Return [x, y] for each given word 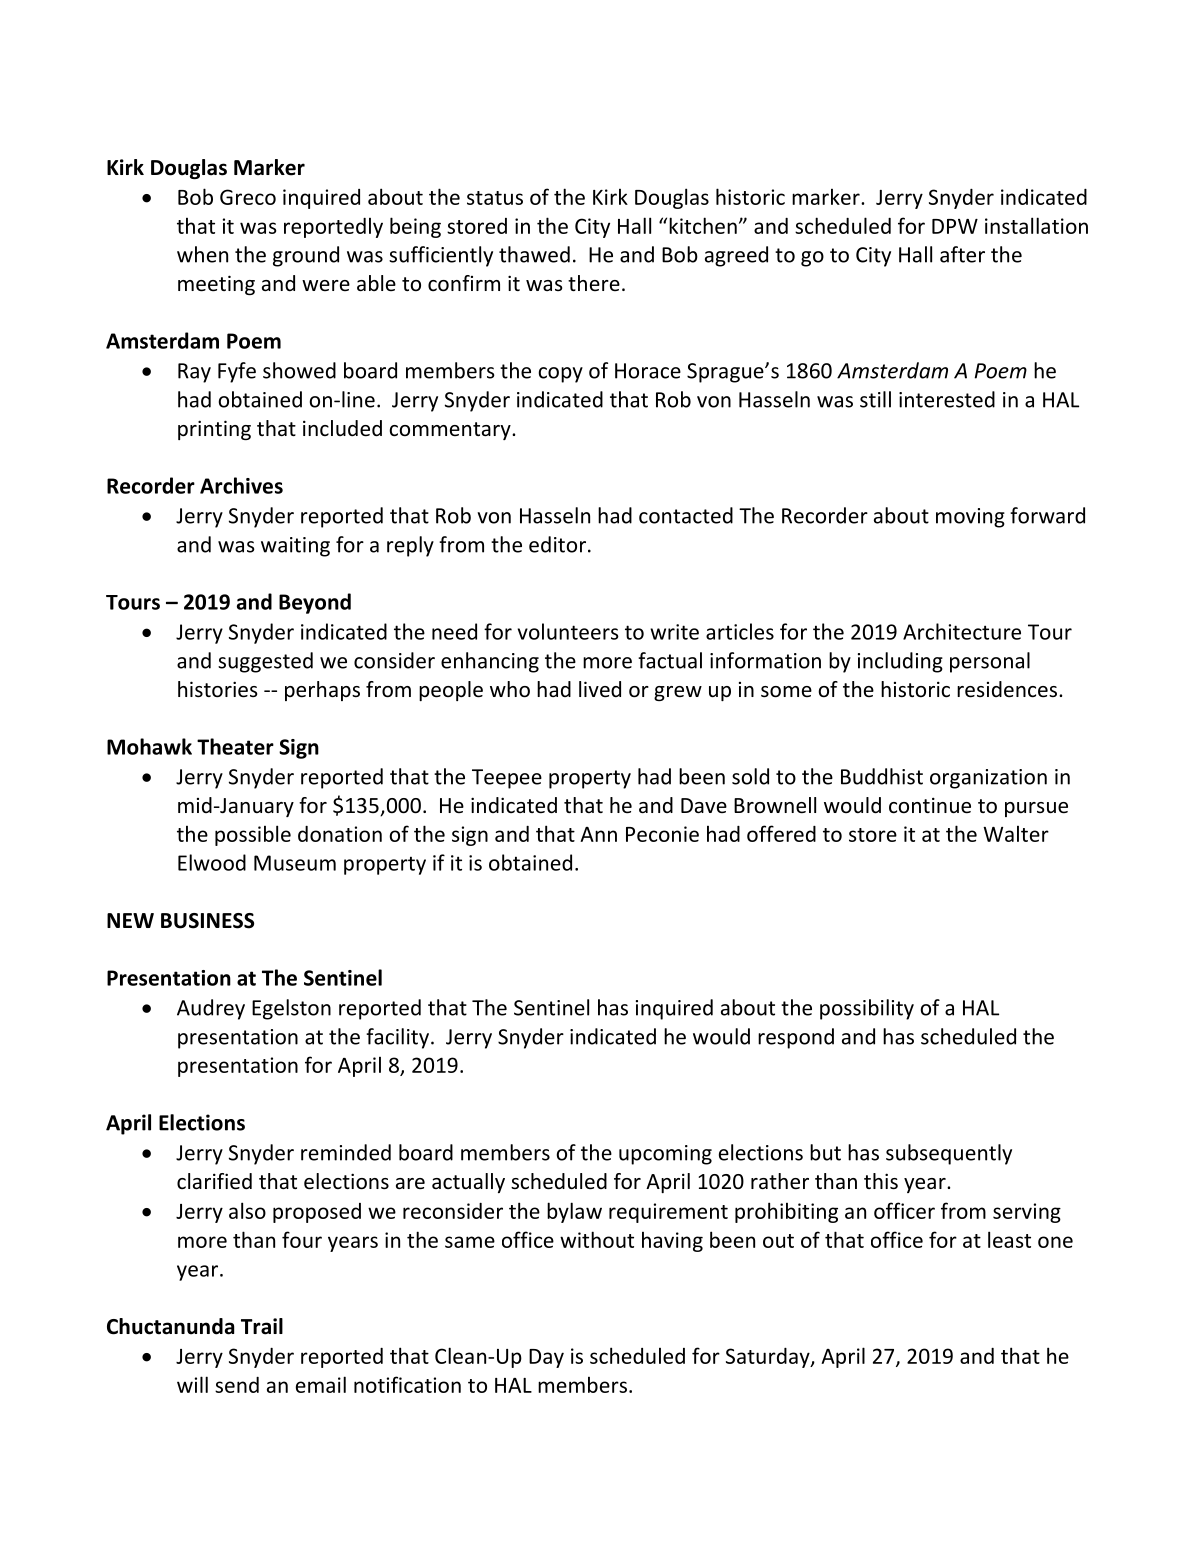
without [597, 1239]
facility [397, 1038]
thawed [534, 254]
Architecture [962, 631]
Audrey [211, 1009]
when [202, 254]
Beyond [315, 603]
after [962, 254]
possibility [867, 1009]
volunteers [568, 631]
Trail [262, 1326]
